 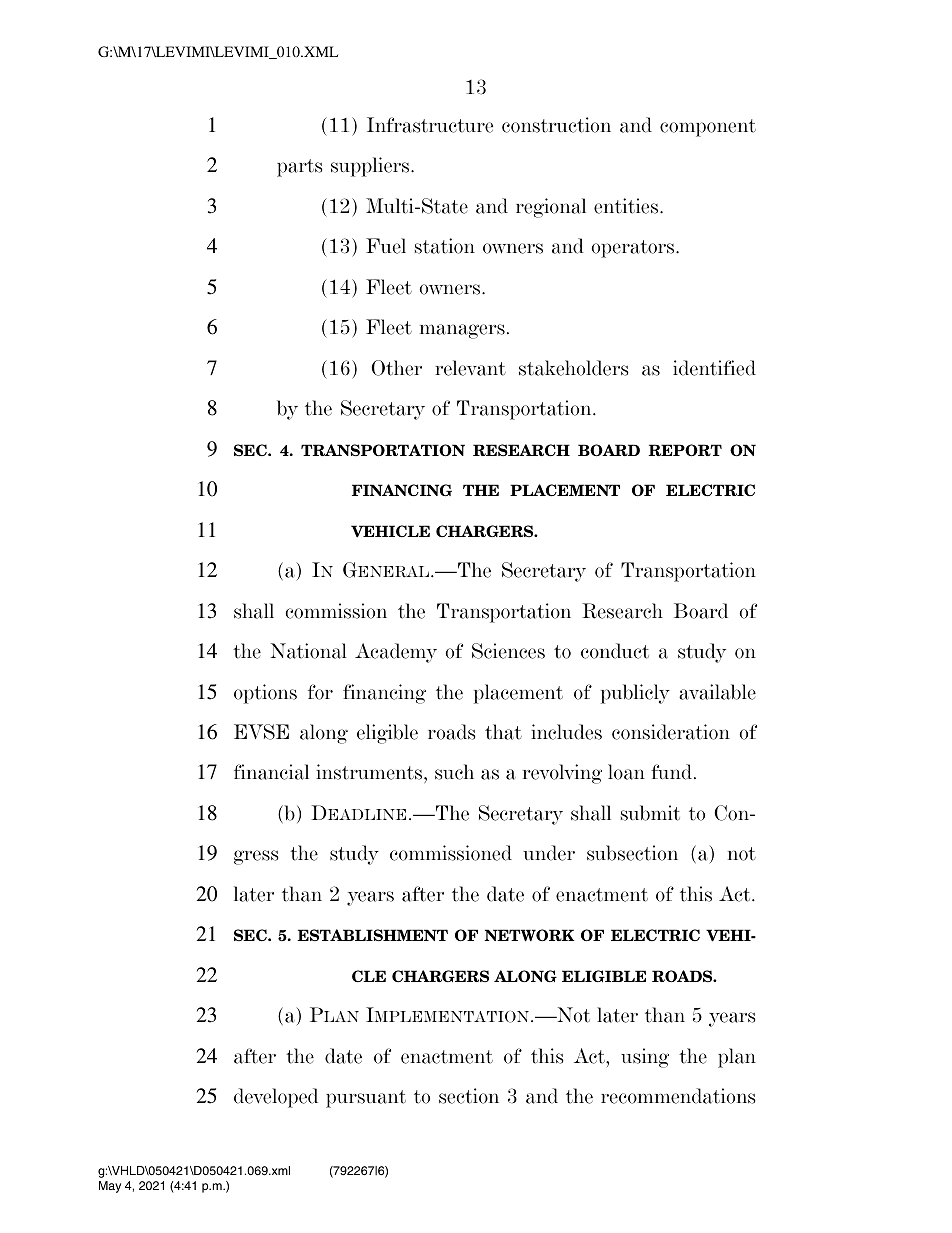 I want to click on Other, so click(x=396, y=368).
